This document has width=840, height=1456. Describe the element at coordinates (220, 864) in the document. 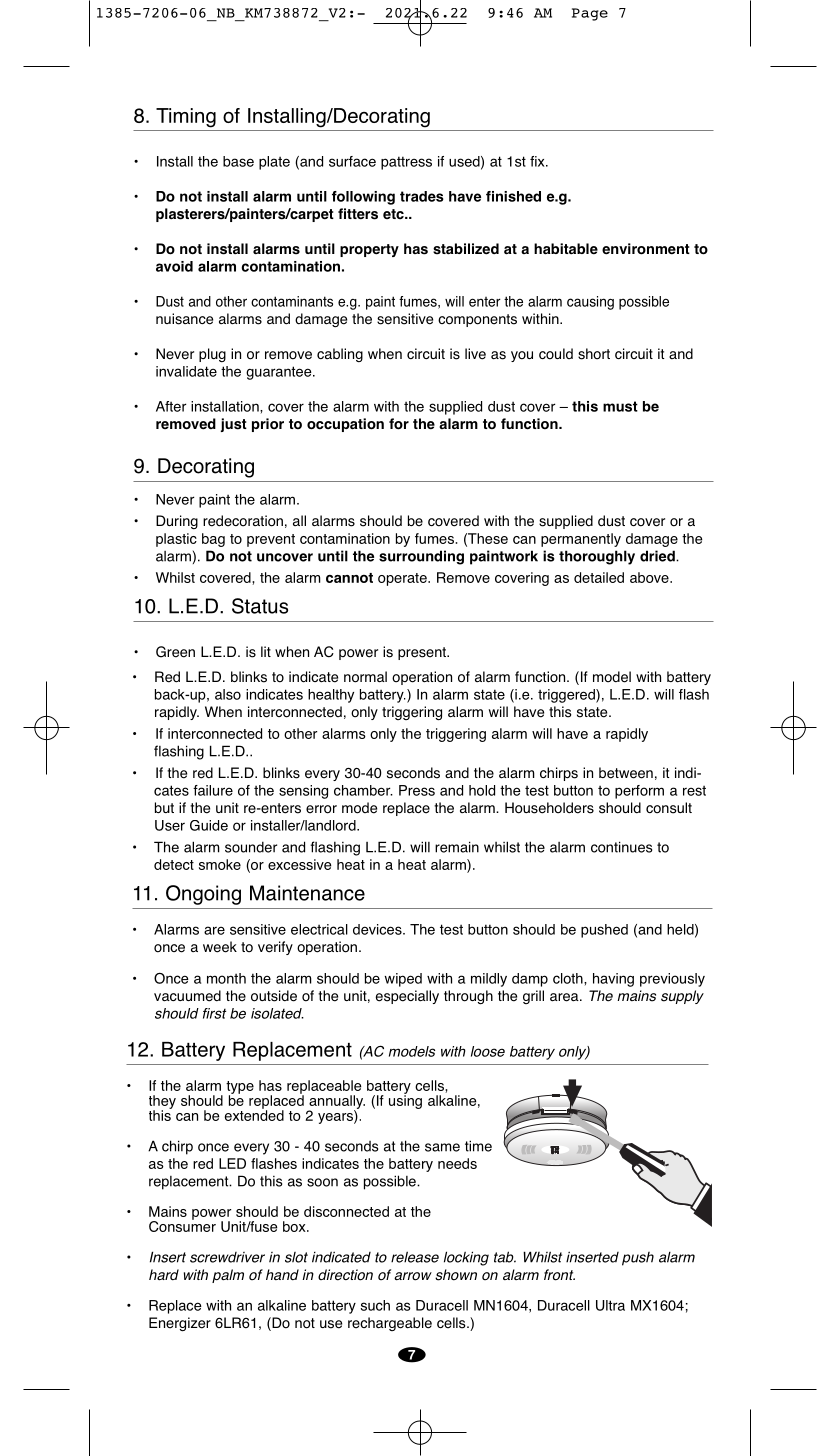

I see `smoke` at that location.
